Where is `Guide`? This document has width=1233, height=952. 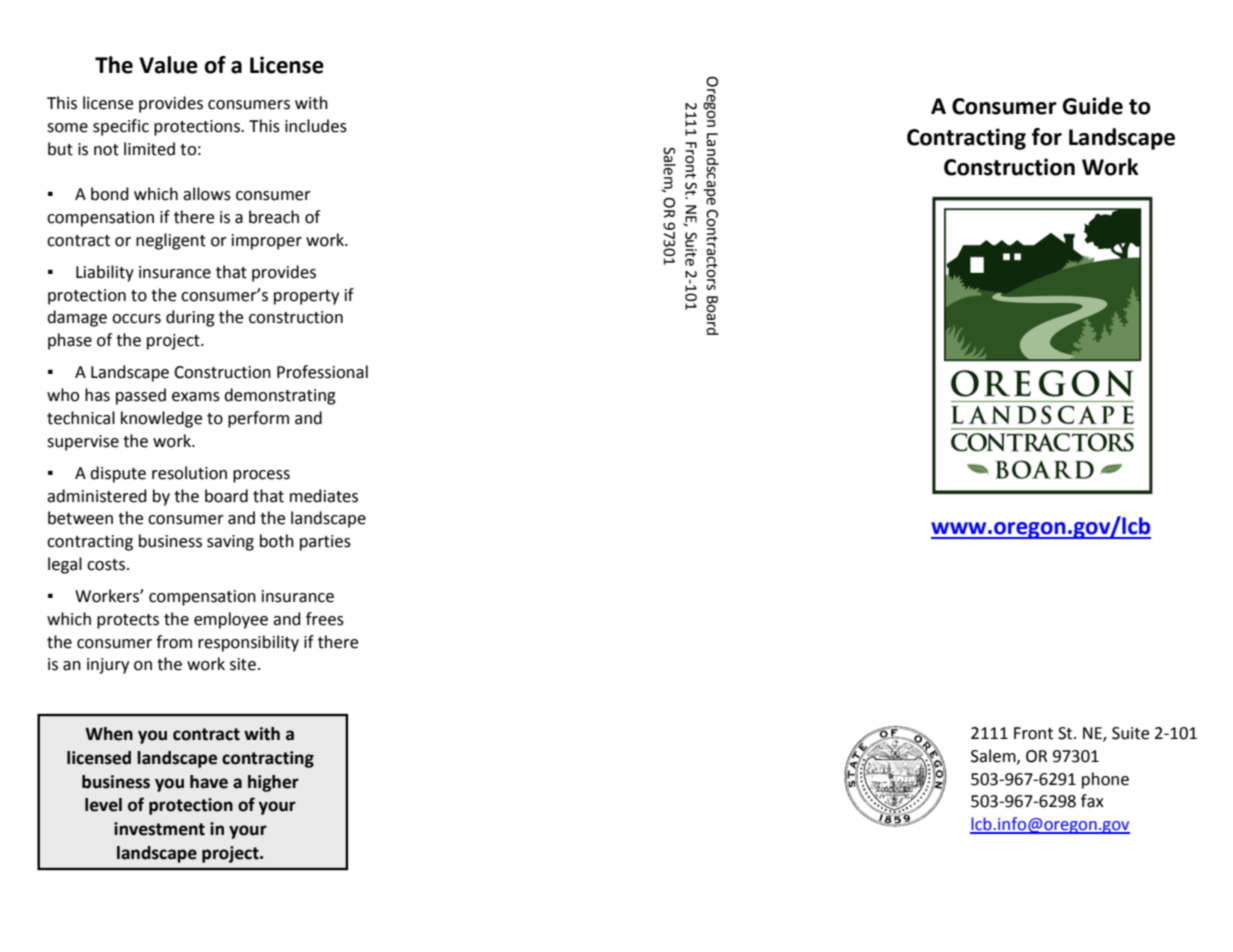 Guide is located at coordinates (1092, 106).
